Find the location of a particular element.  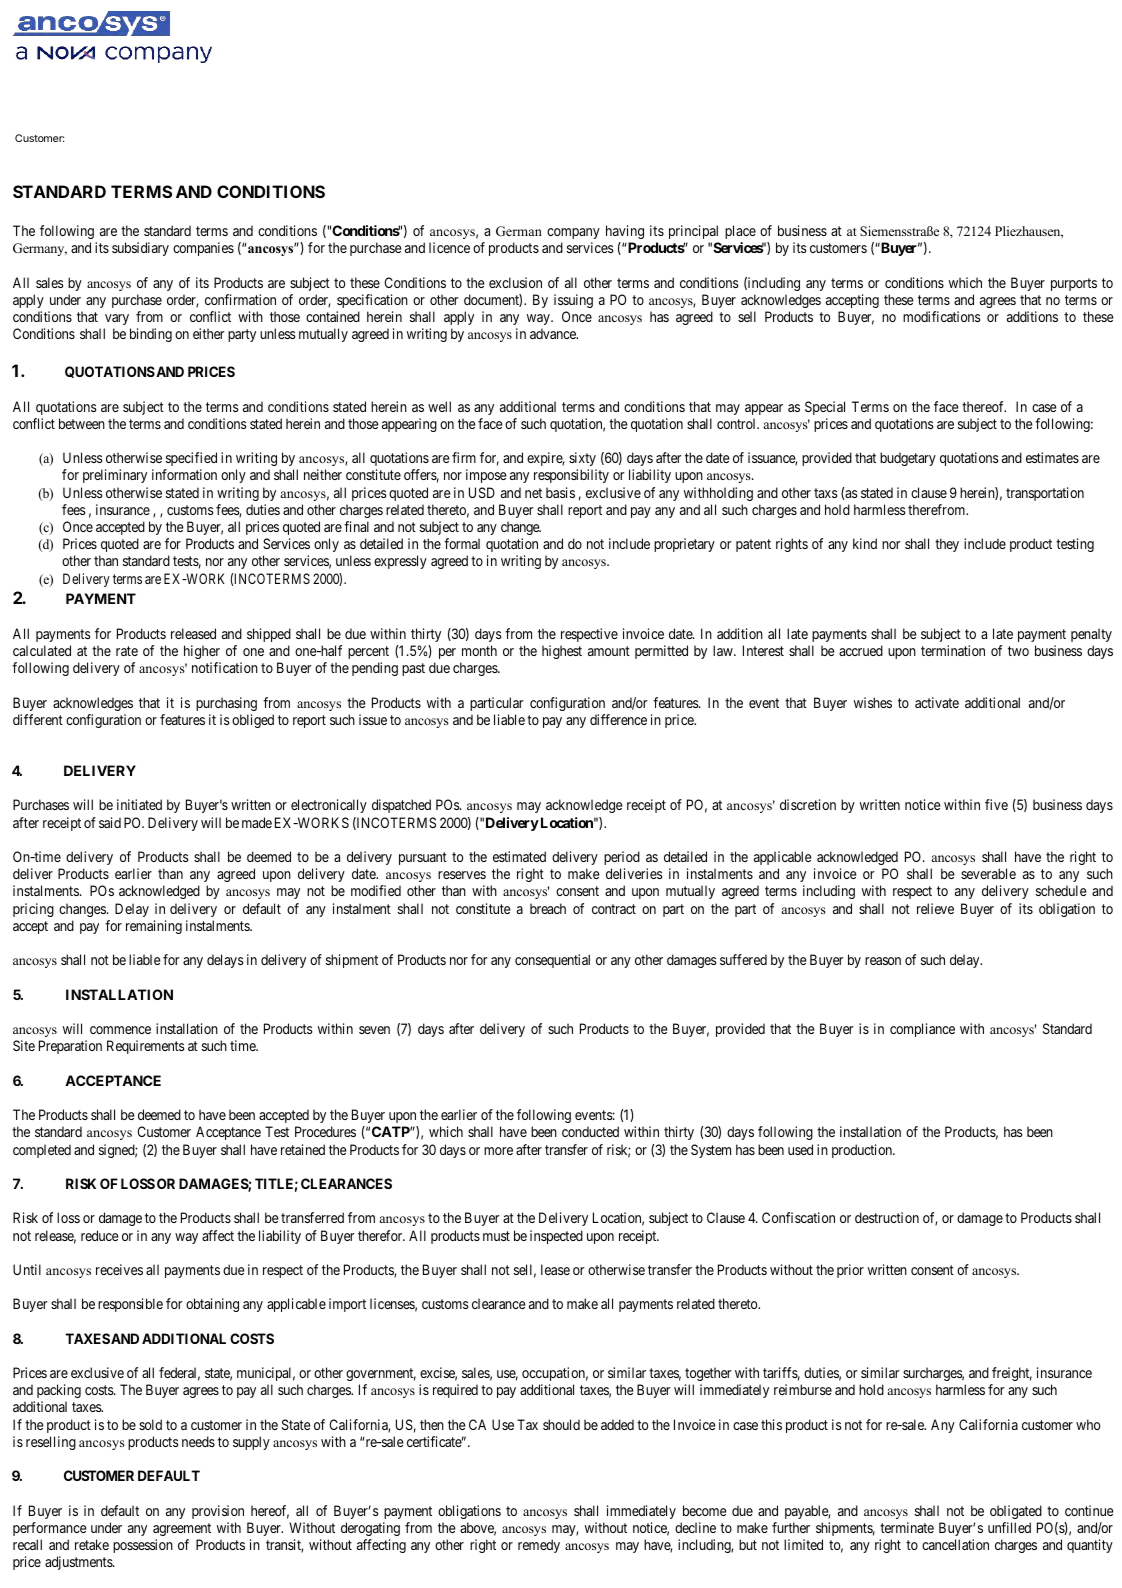

modifications is located at coordinates (941, 316).
